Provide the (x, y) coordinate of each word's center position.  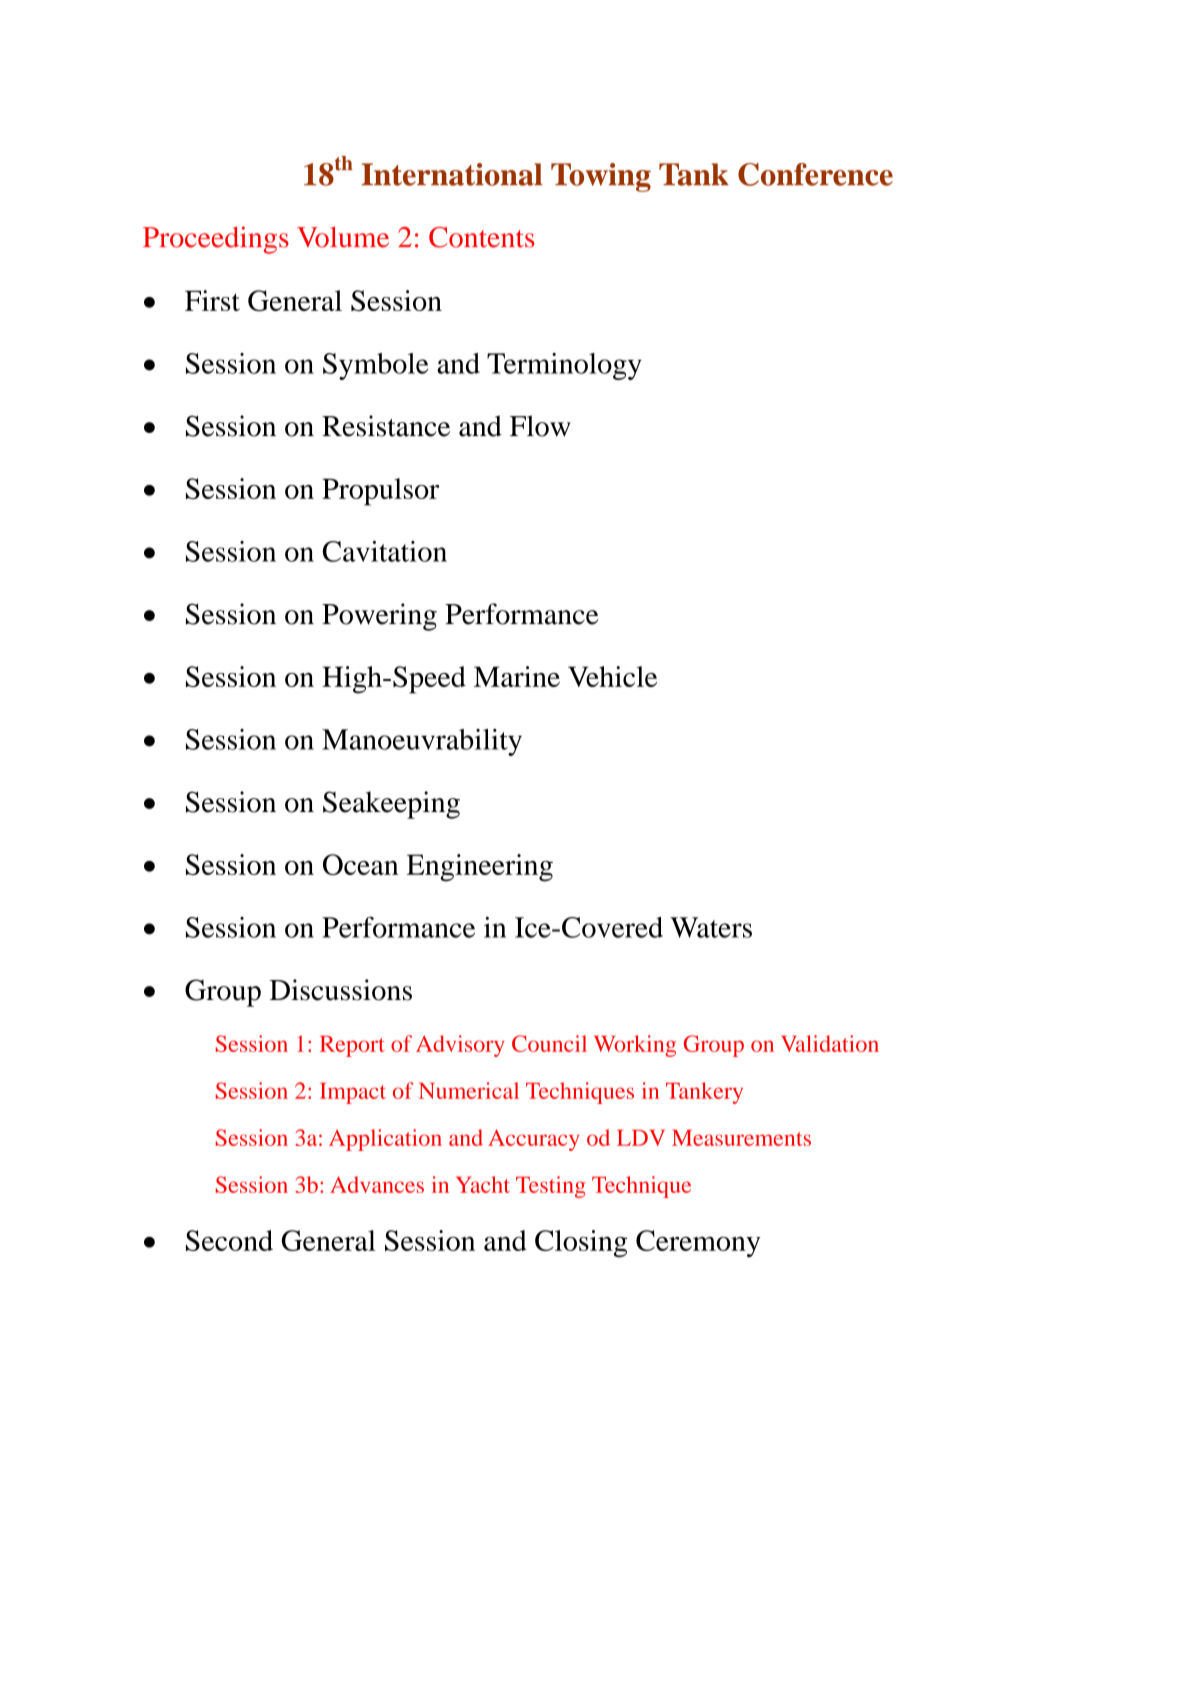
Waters (711, 927)
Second (229, 1240)
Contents (482, 237)
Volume (343, 237)
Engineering (480, 868)
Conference (815, 174)
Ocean (360, 864)
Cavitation (385, 551)
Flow (540, 426)
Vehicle (612, 676)
